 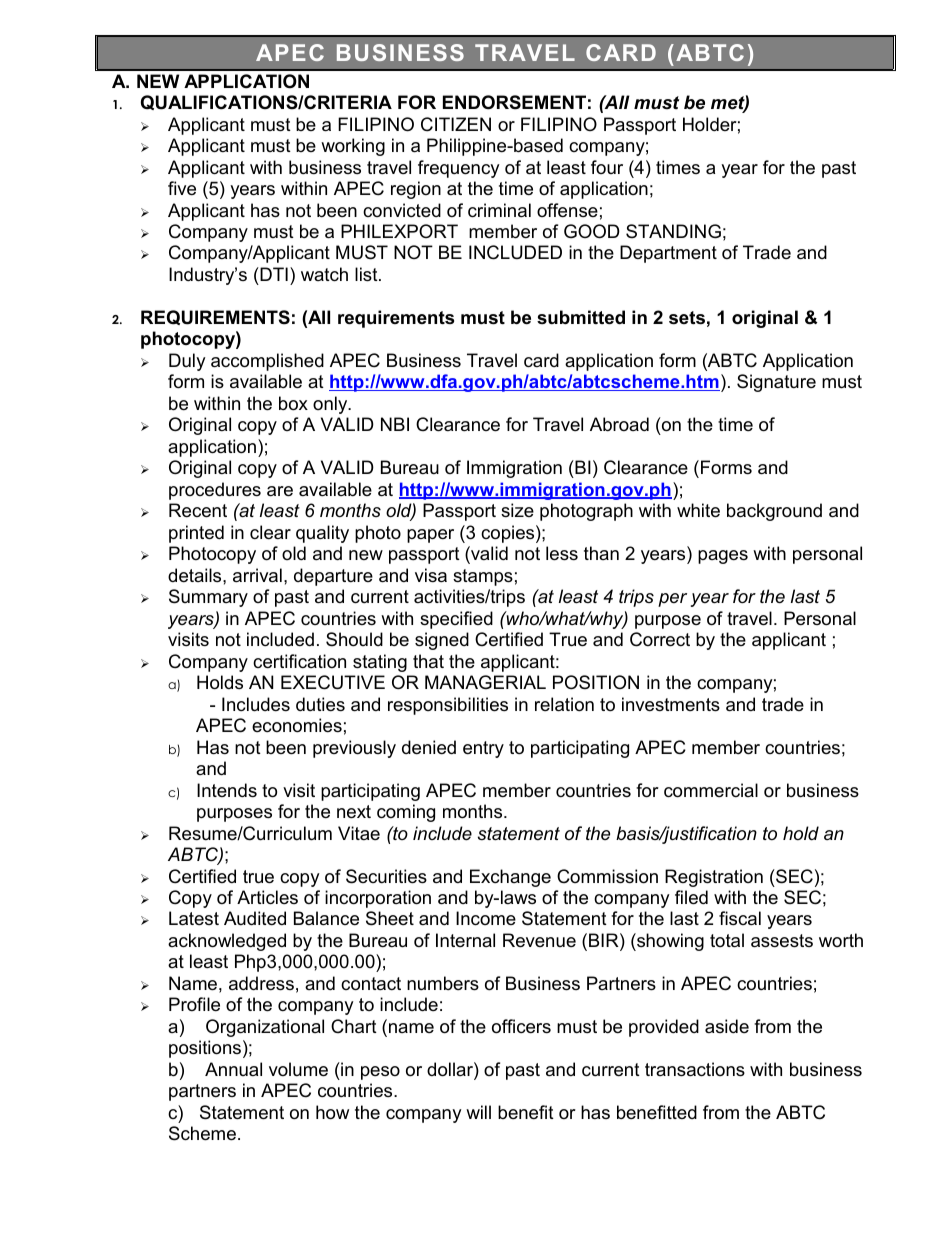 I want to click on STANDING, so click(x=673, y=231).
